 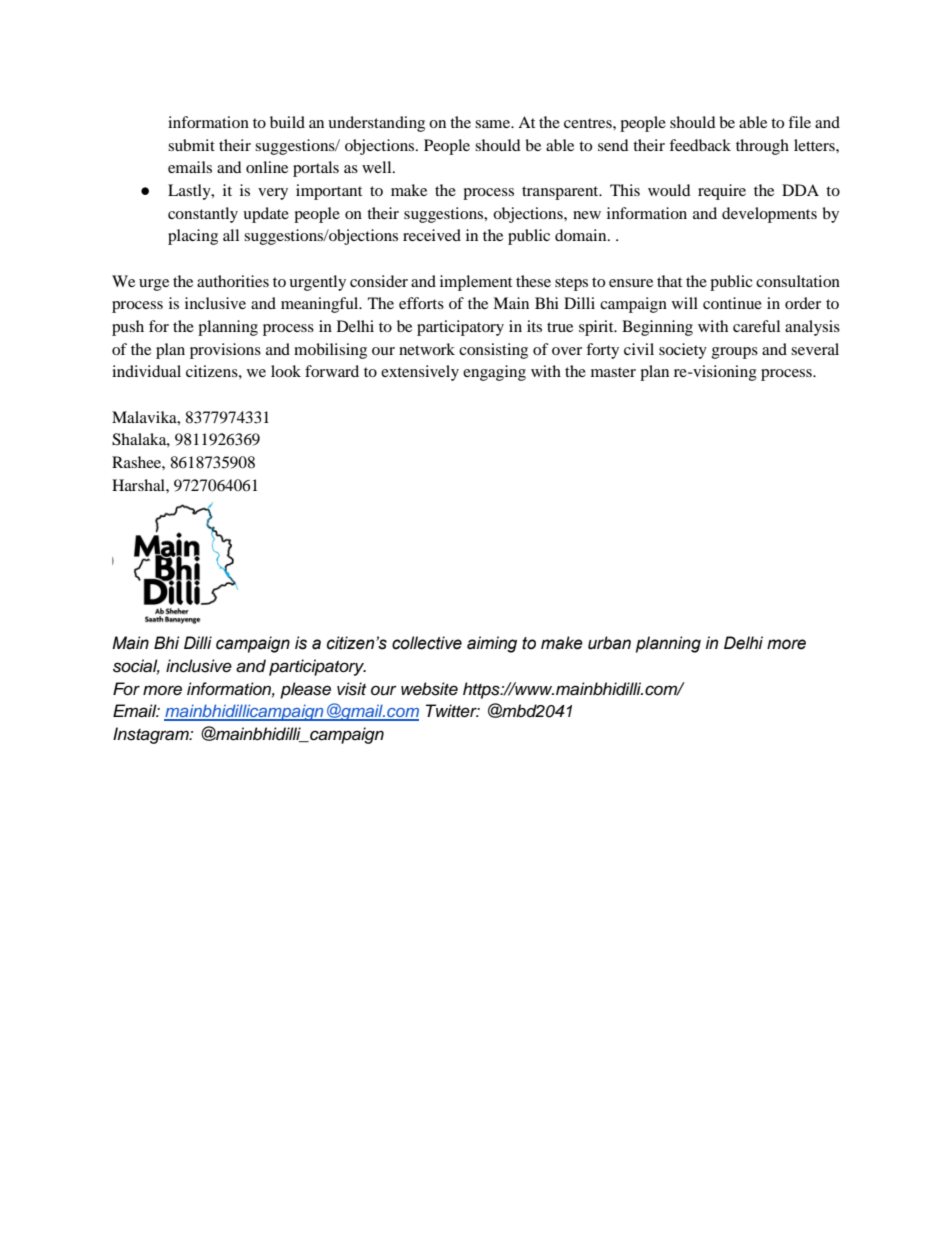 What do you see at coordinates (136, 666) in the document?
I see `social` at bounding box center [136, 666].
